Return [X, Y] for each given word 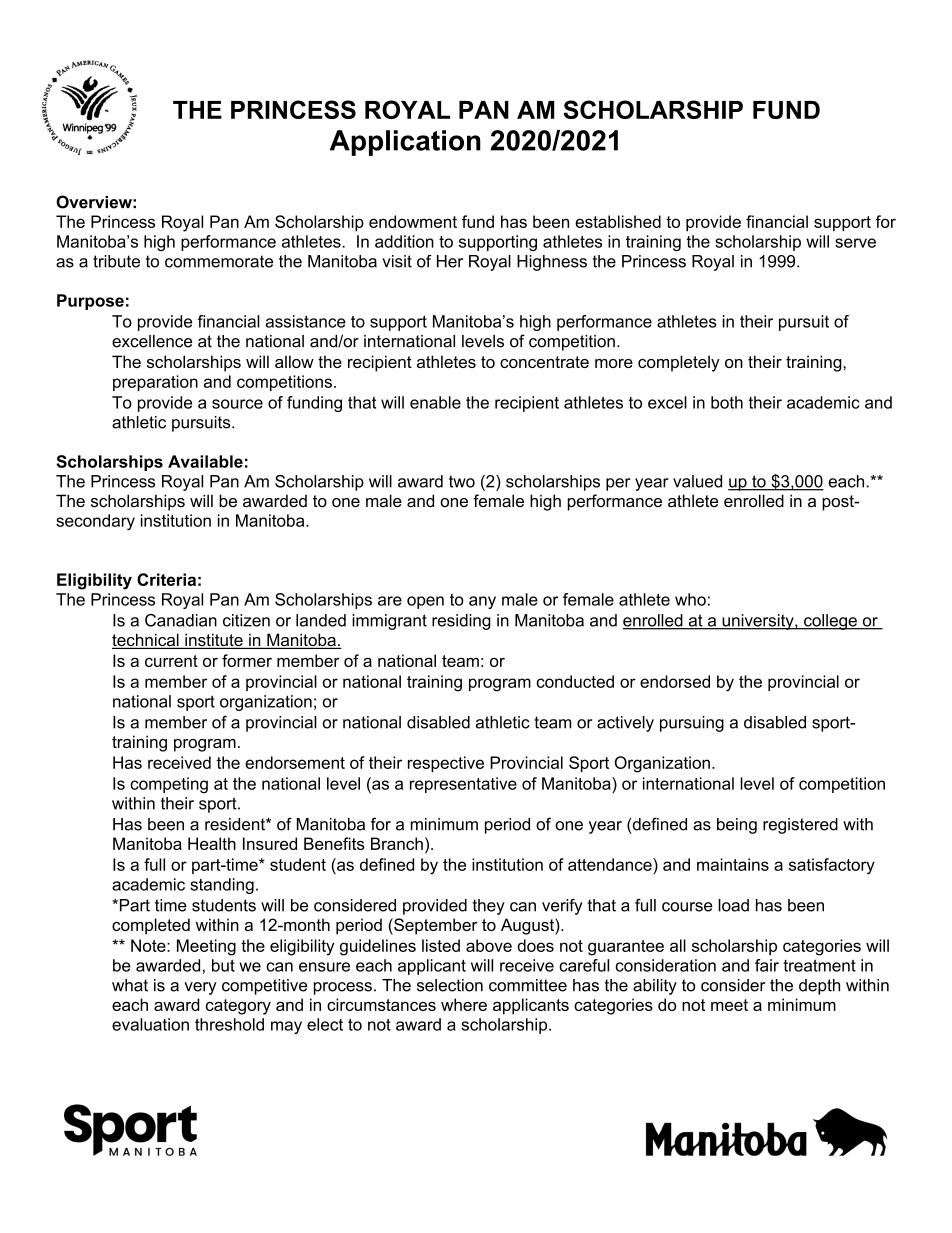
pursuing [692, 724]
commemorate [219, 261]
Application [405, 143]
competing [169, 785]
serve [855, 243]
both [727, 402]
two [462, 481]
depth [819, 987]
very [200, 988]
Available [205, 461]
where [464, 1004]
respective [446, 764]
